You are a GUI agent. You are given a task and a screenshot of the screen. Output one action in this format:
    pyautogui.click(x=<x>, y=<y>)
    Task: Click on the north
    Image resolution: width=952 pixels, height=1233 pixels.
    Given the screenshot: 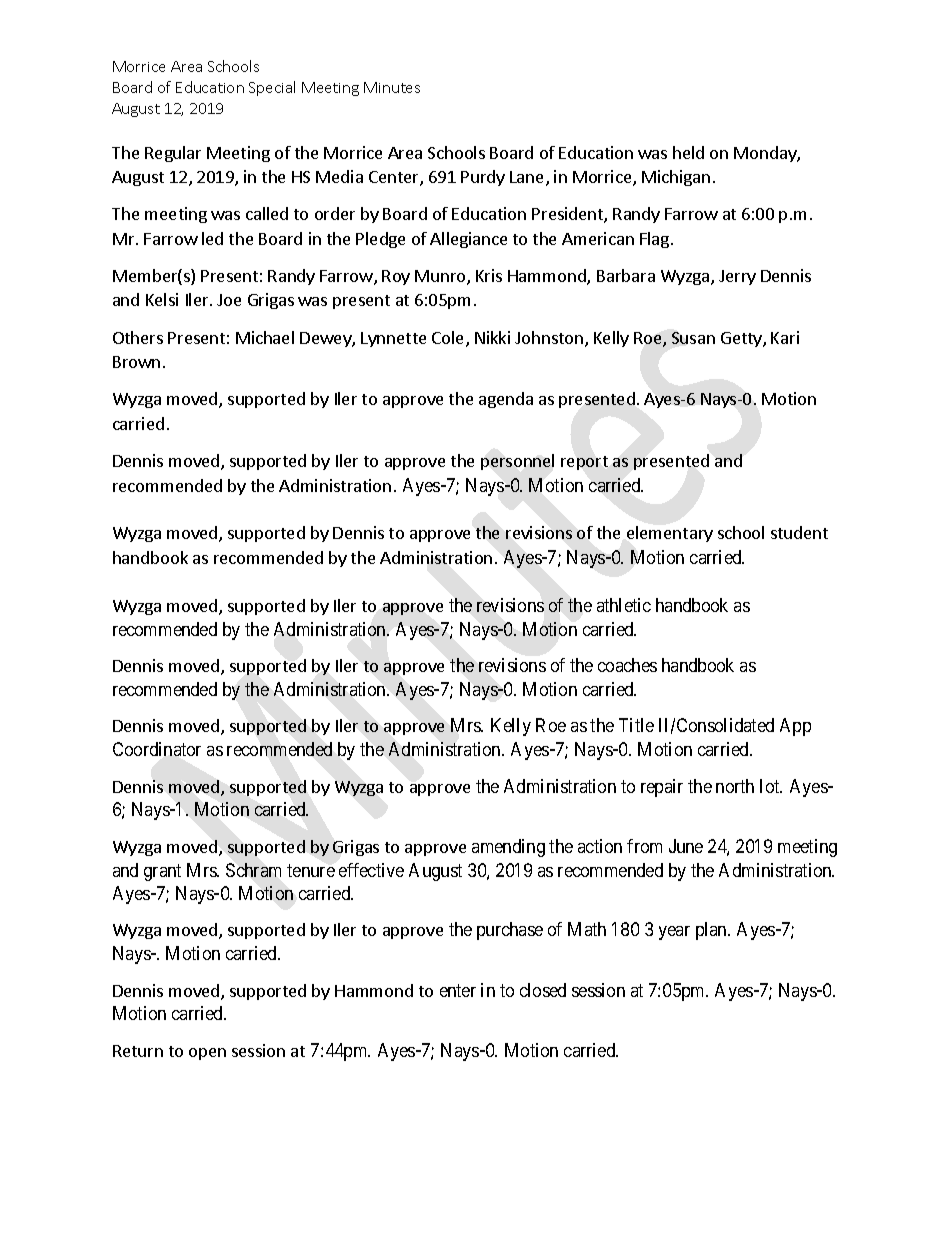 What is the action you would take?
    pyautogui.click(x=735, y=786)
